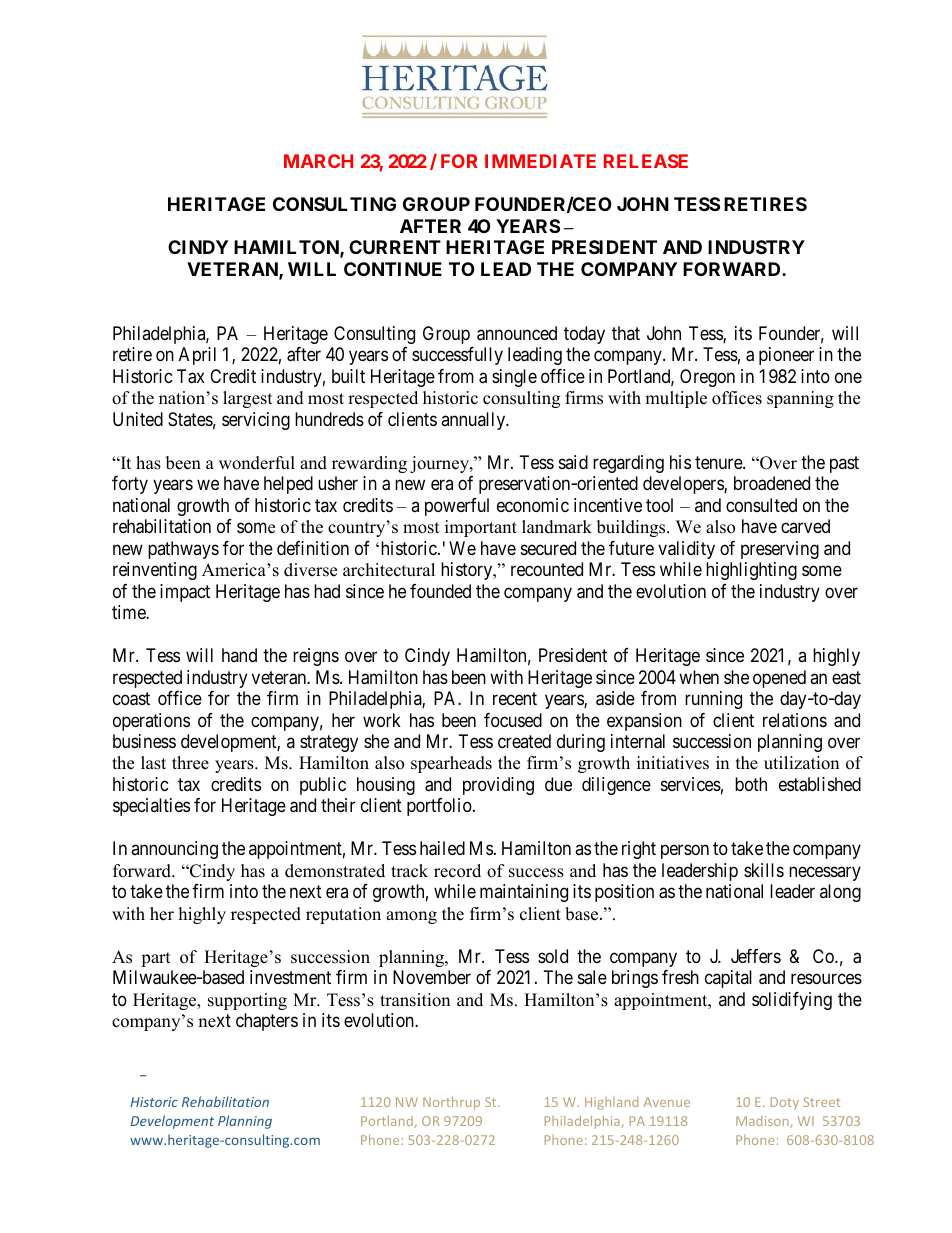 The height and width of the screenshot is (1233, 952). I want to click on largest, so click(248, 399).
